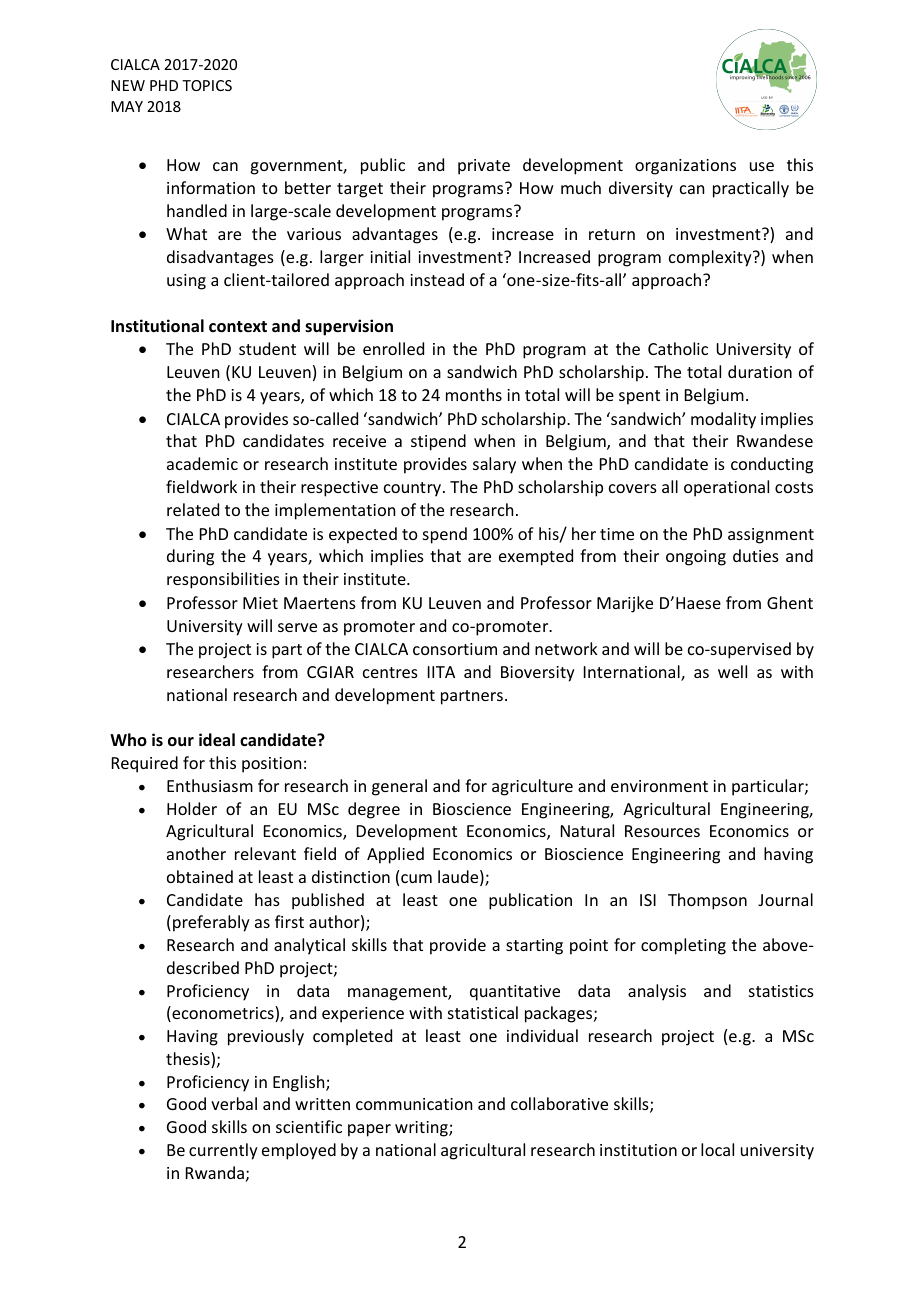 Image resolution: width=924 pixels, height=1308 pixels. I want to click on writing, so click(422, 1129).
